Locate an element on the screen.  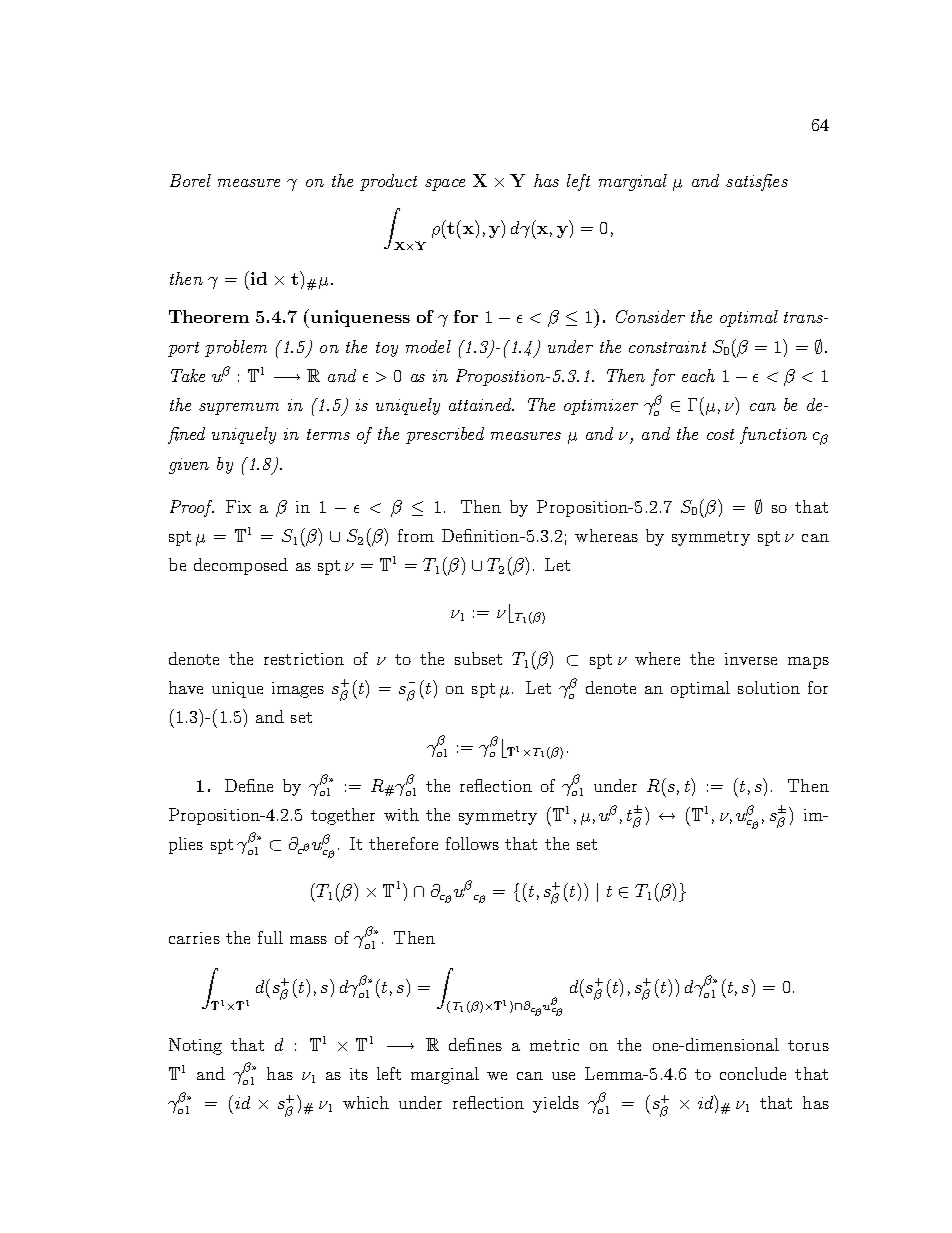
subset is located at coordinates (478, 658).
